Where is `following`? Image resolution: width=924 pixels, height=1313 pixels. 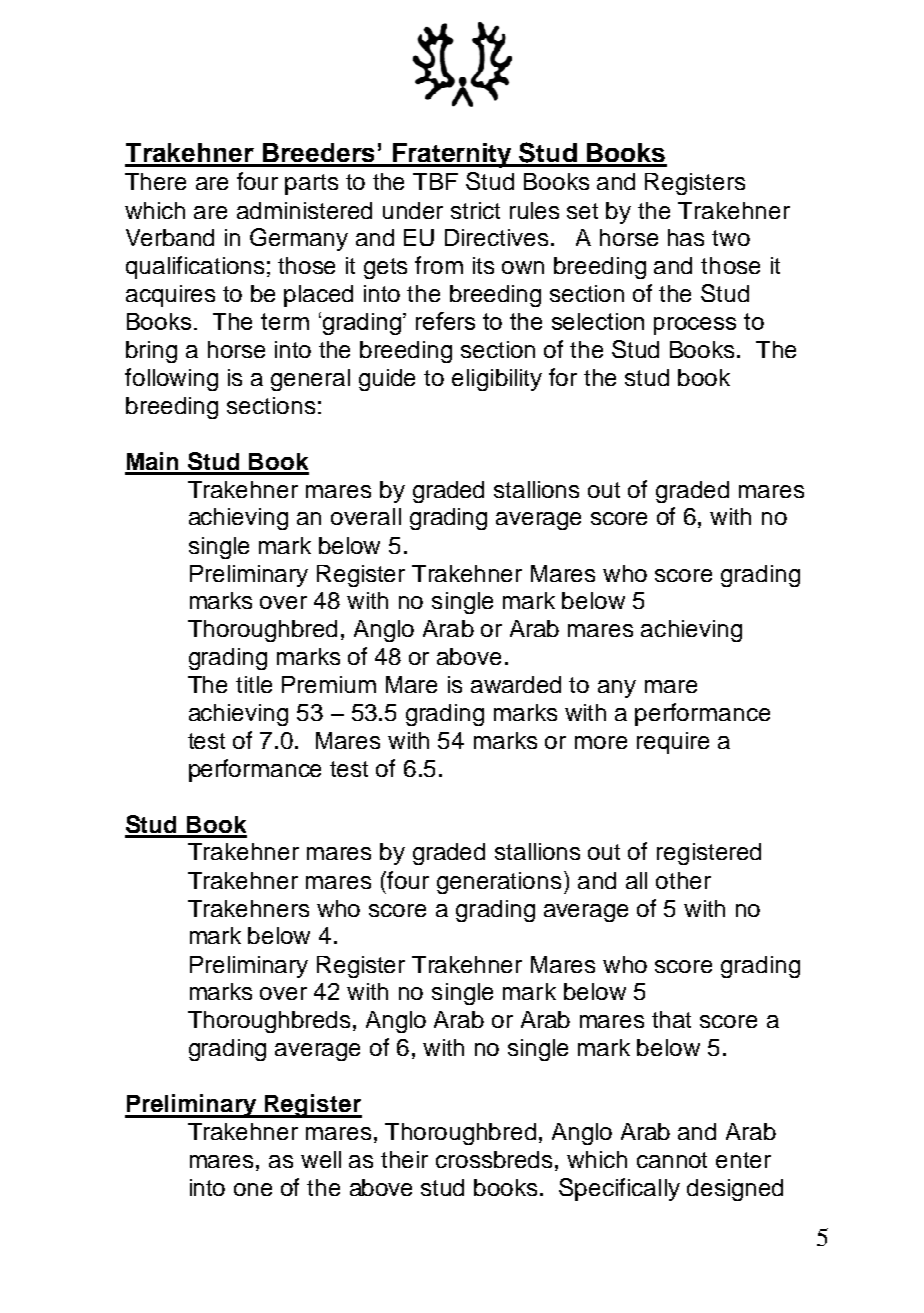
following is located at coordinates (171, 379).
